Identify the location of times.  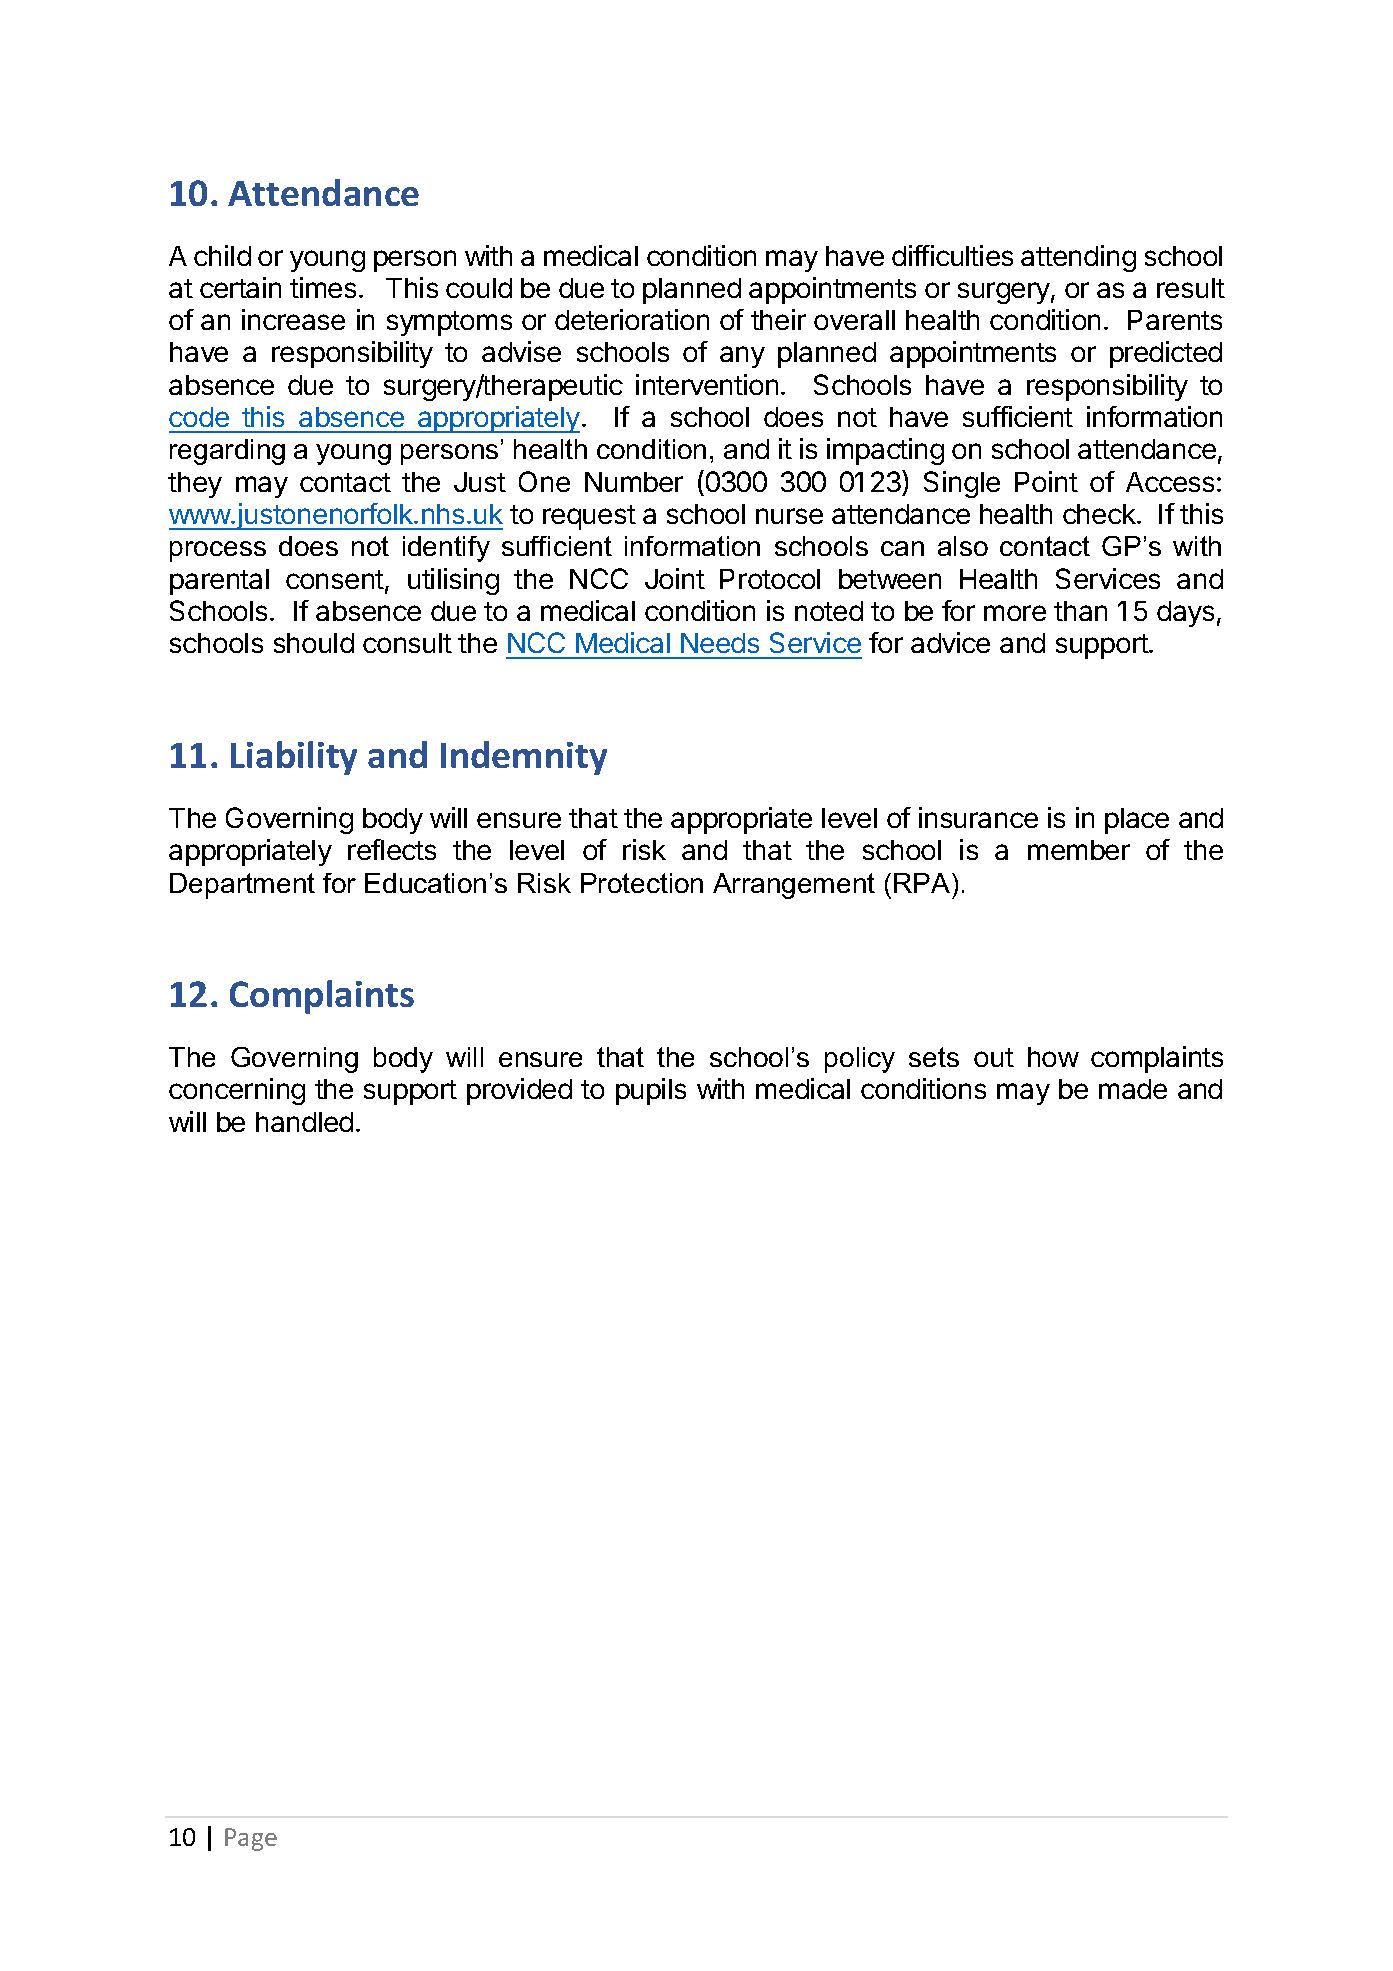
(323, 287).
